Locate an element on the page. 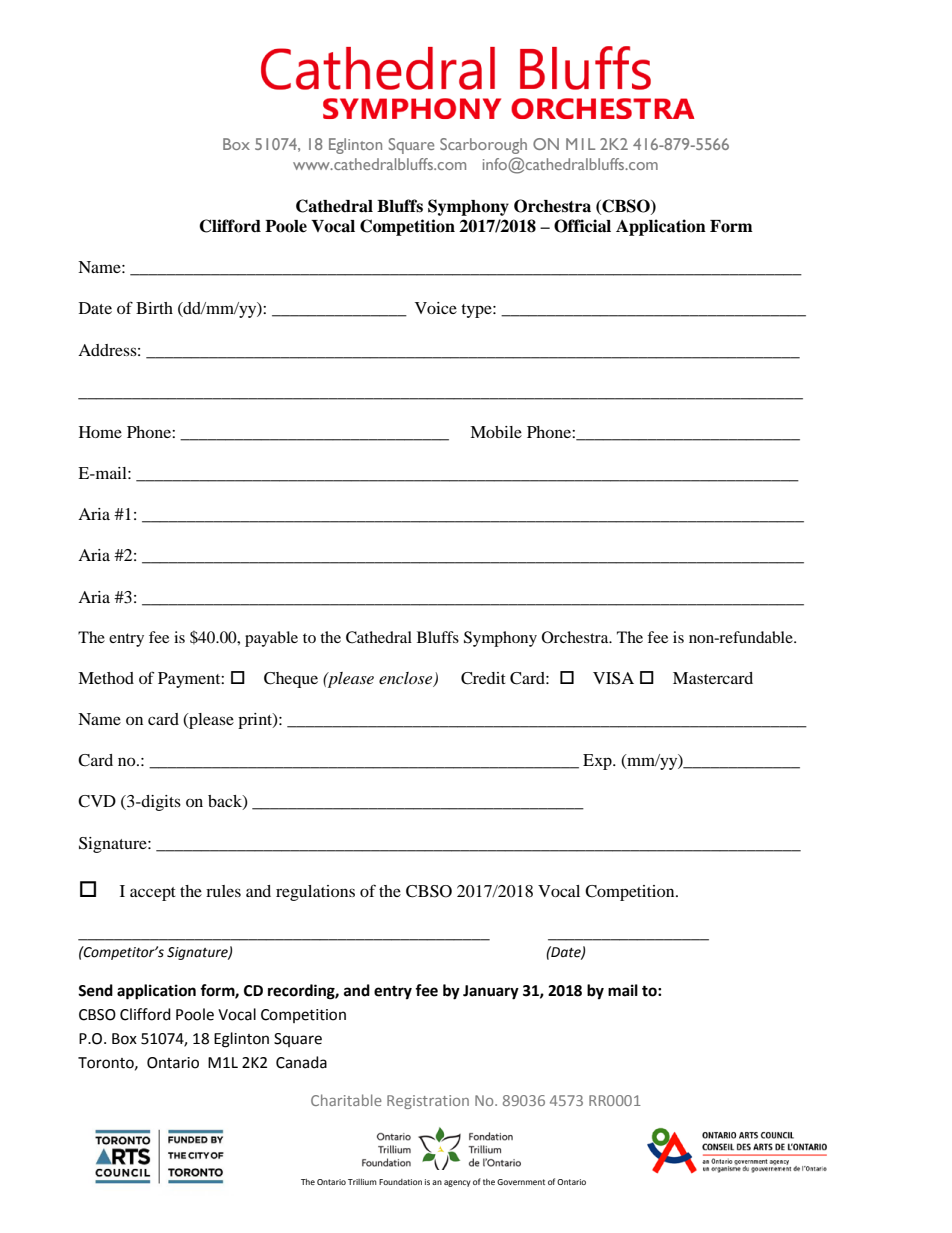  VISA is located at coordinates (613, 678).
